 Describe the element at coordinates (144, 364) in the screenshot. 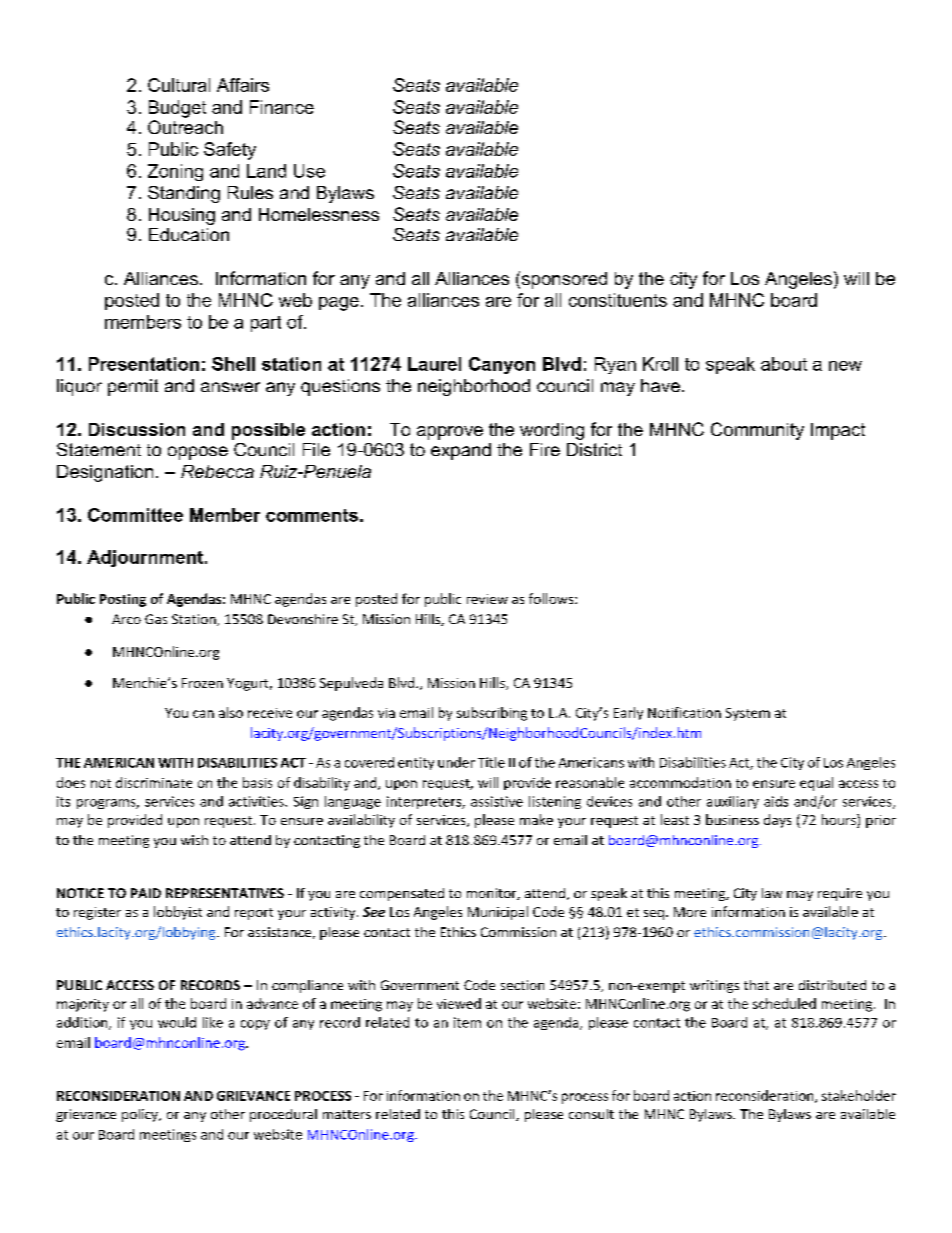

I see `Presentation` at that location.
